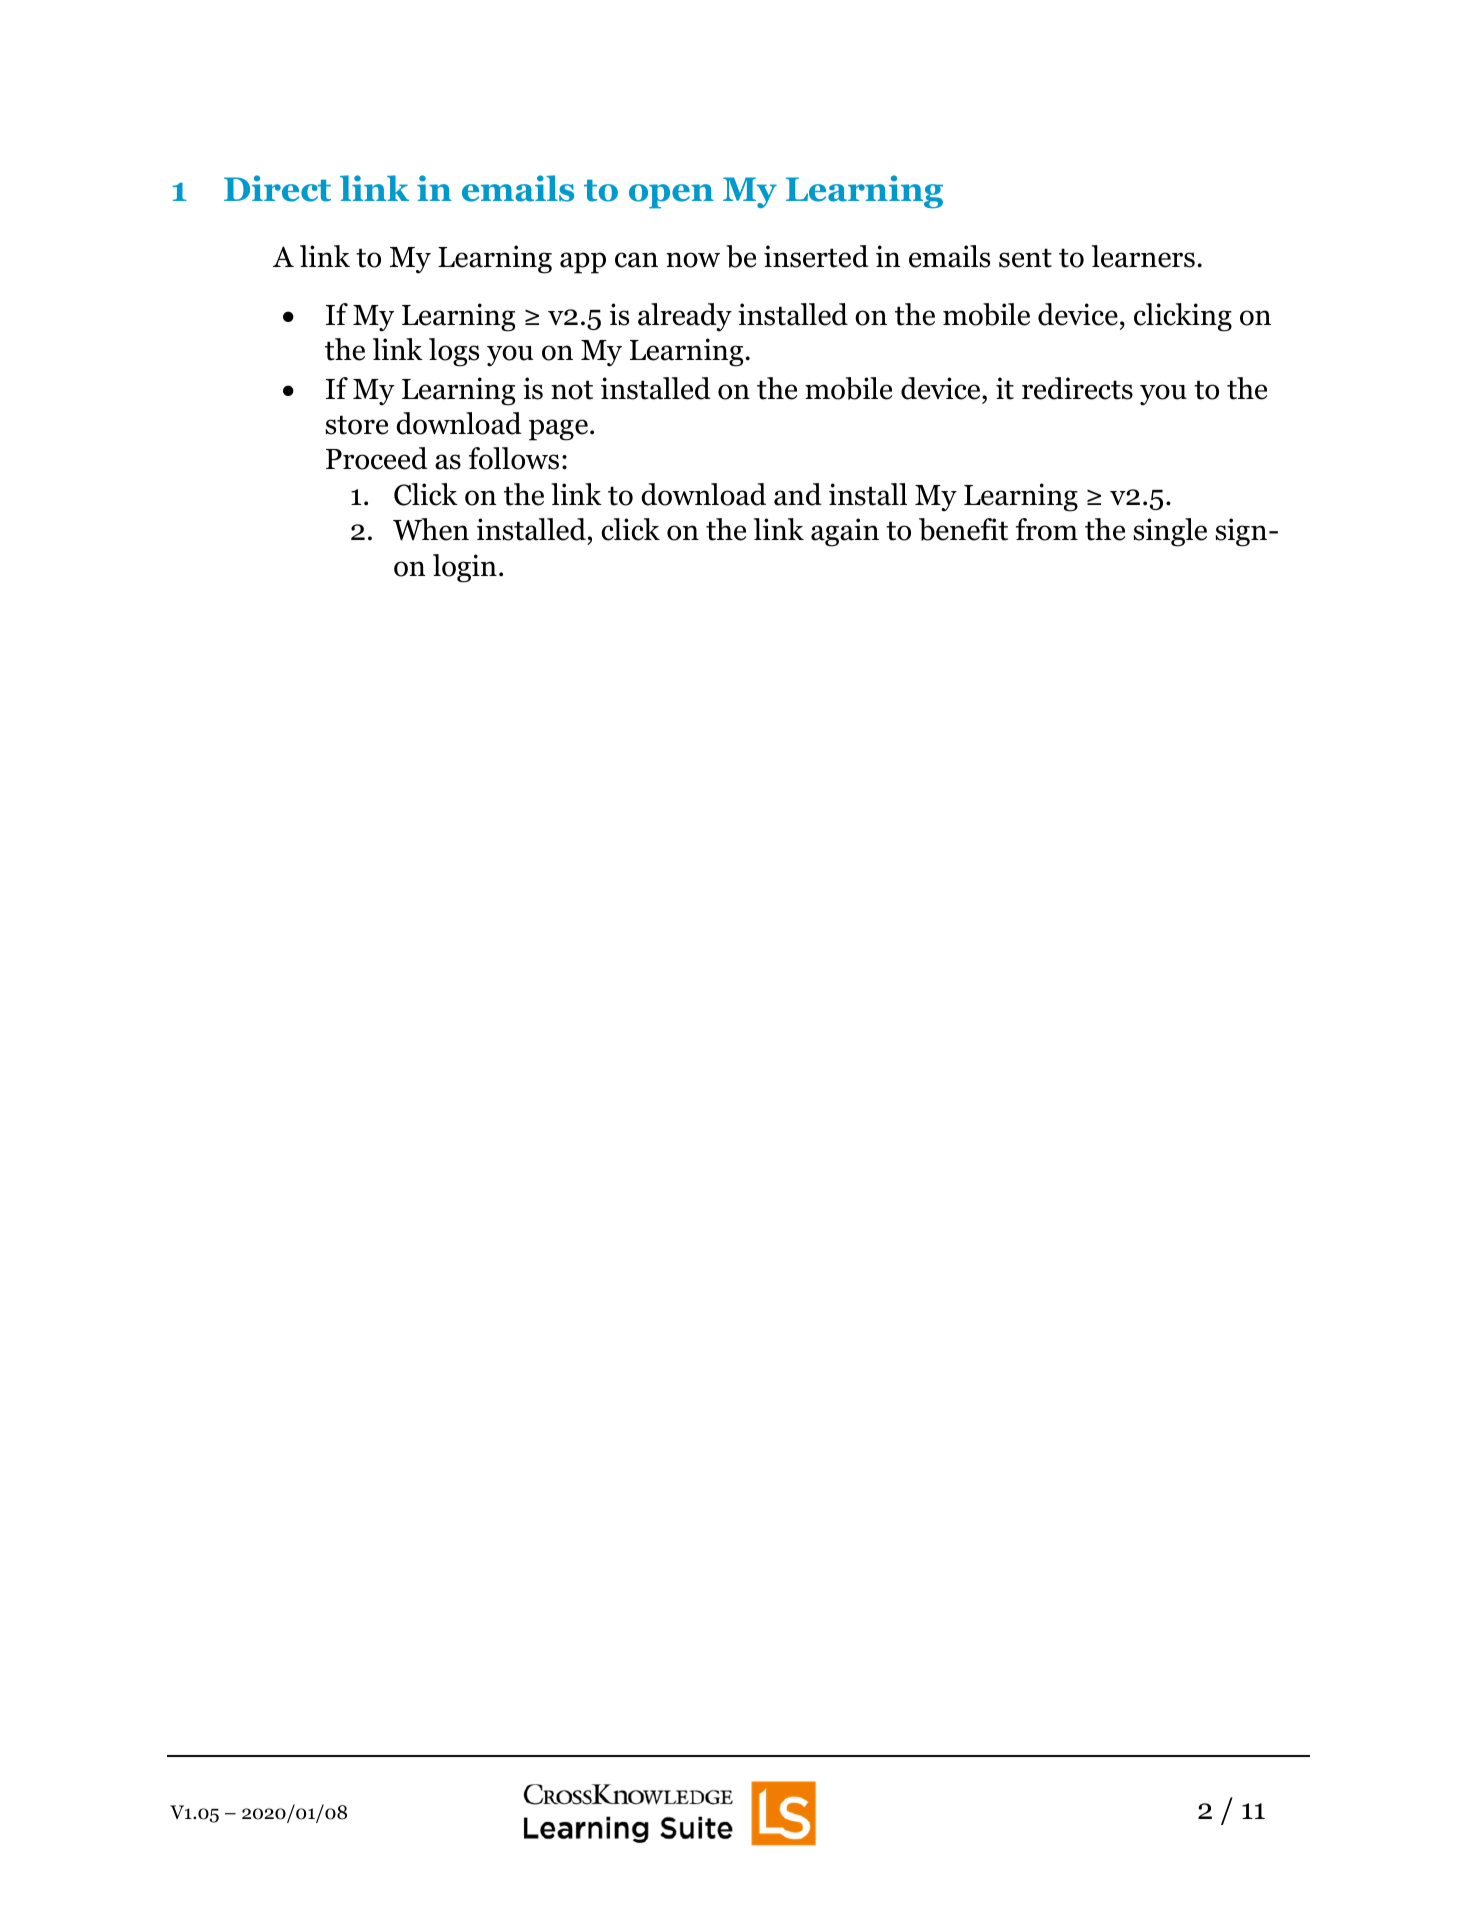 The image size is (1477, 1911). I want to click on sent, so click(1025, 258).
